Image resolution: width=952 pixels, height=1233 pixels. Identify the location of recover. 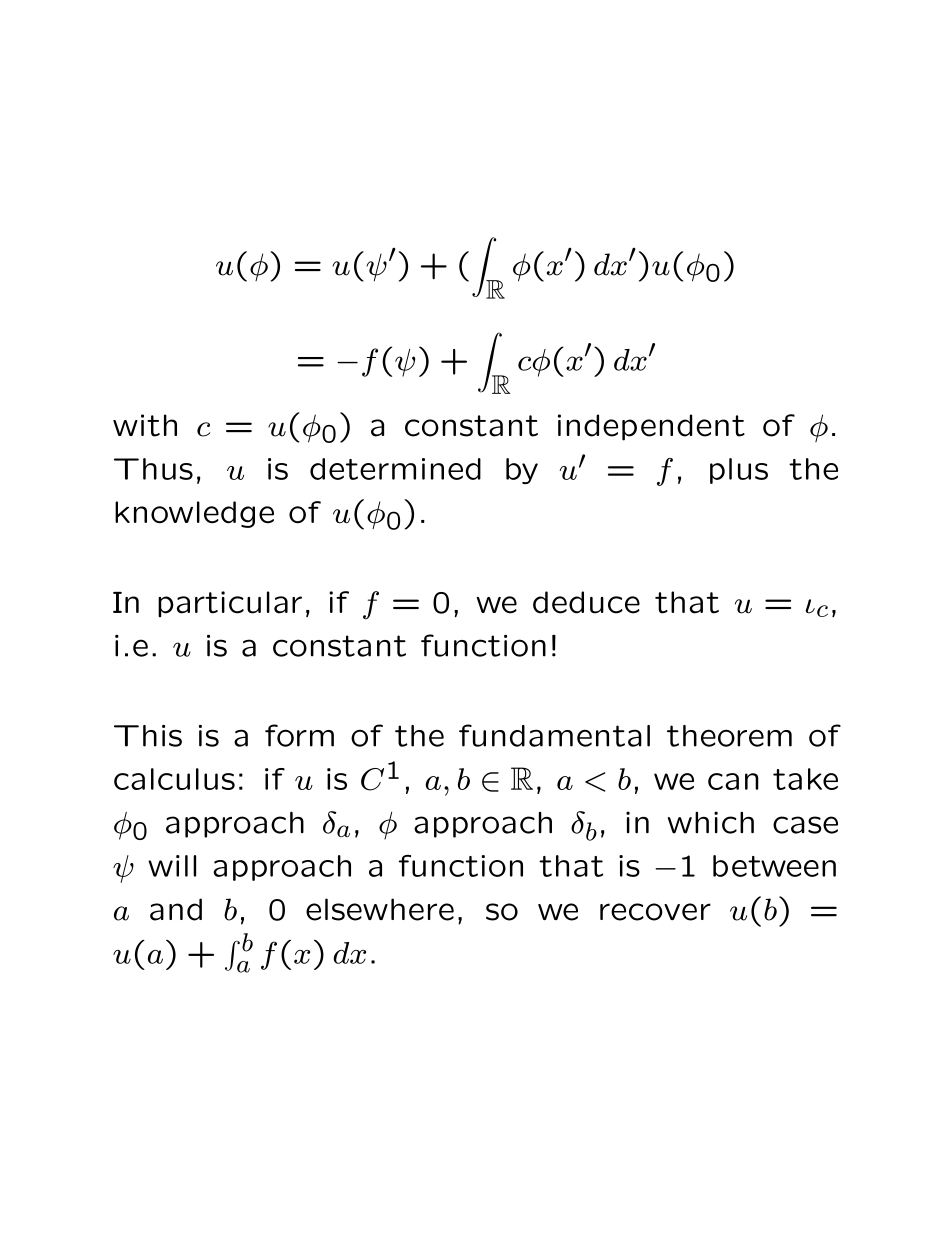
(655, 912).
